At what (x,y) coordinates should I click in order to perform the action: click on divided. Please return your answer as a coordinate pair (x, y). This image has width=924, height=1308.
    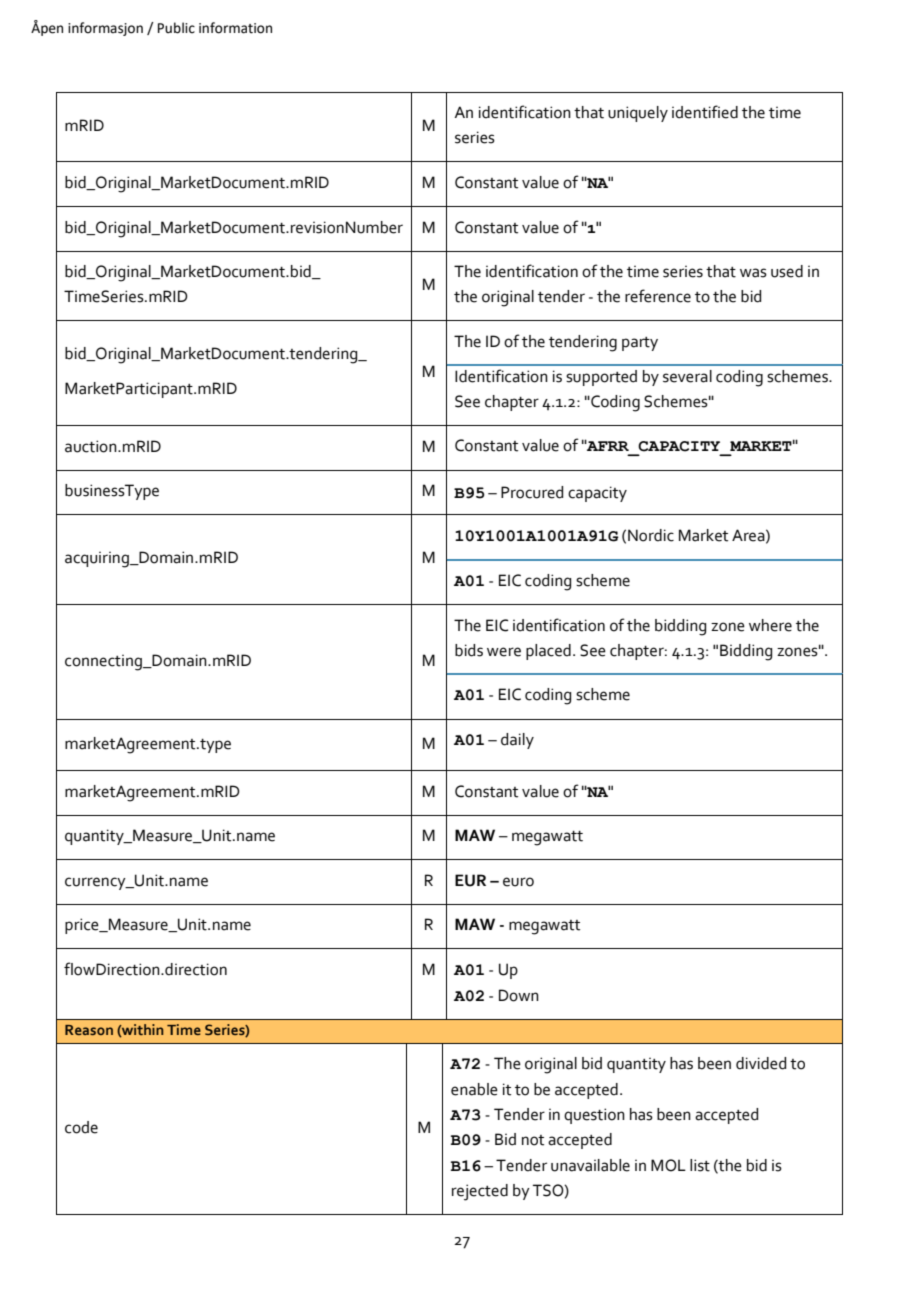
    Looking at the image, I should click on (761, 1063).
